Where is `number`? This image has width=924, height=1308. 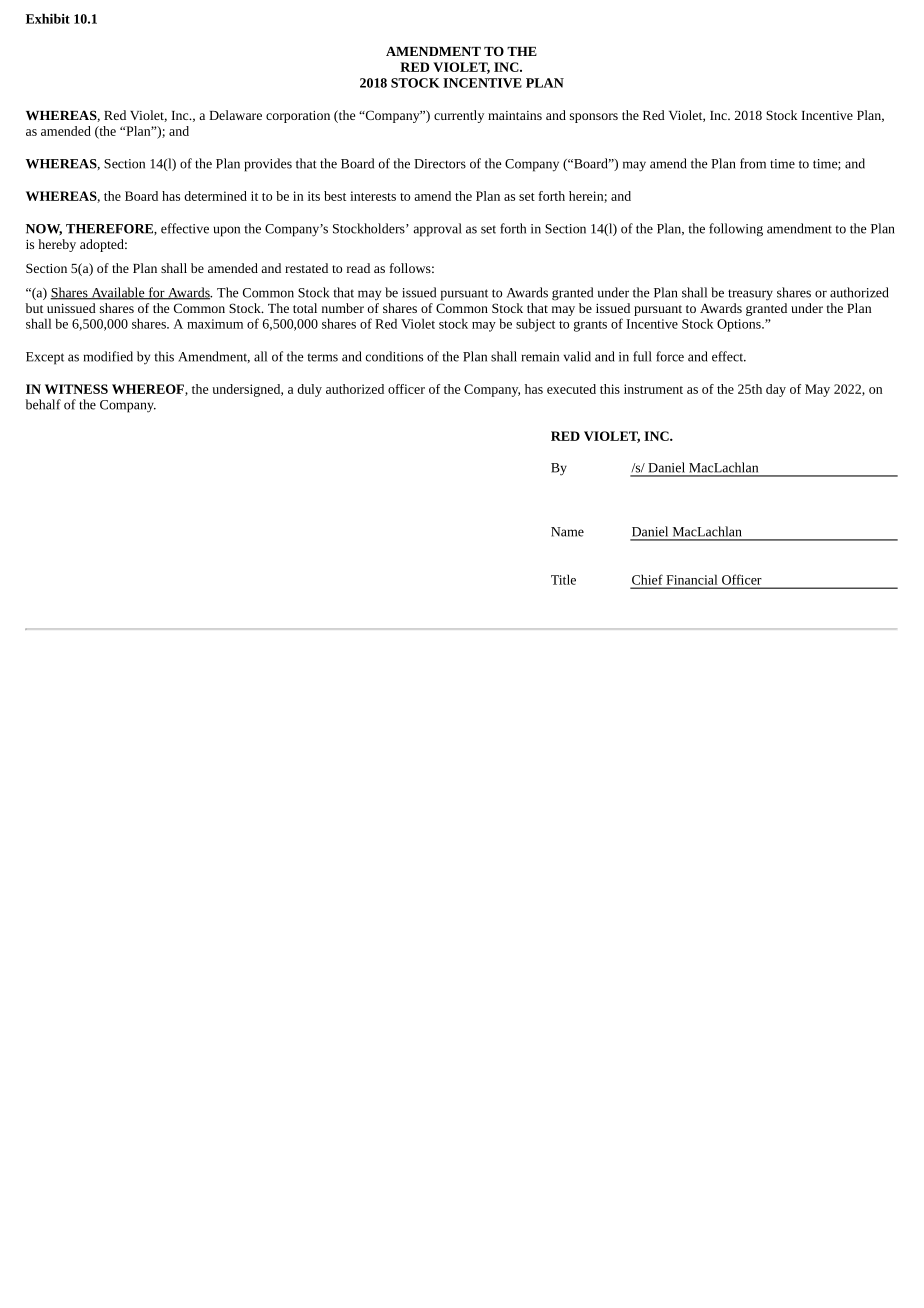 number is located at coordinates (343, 308).
